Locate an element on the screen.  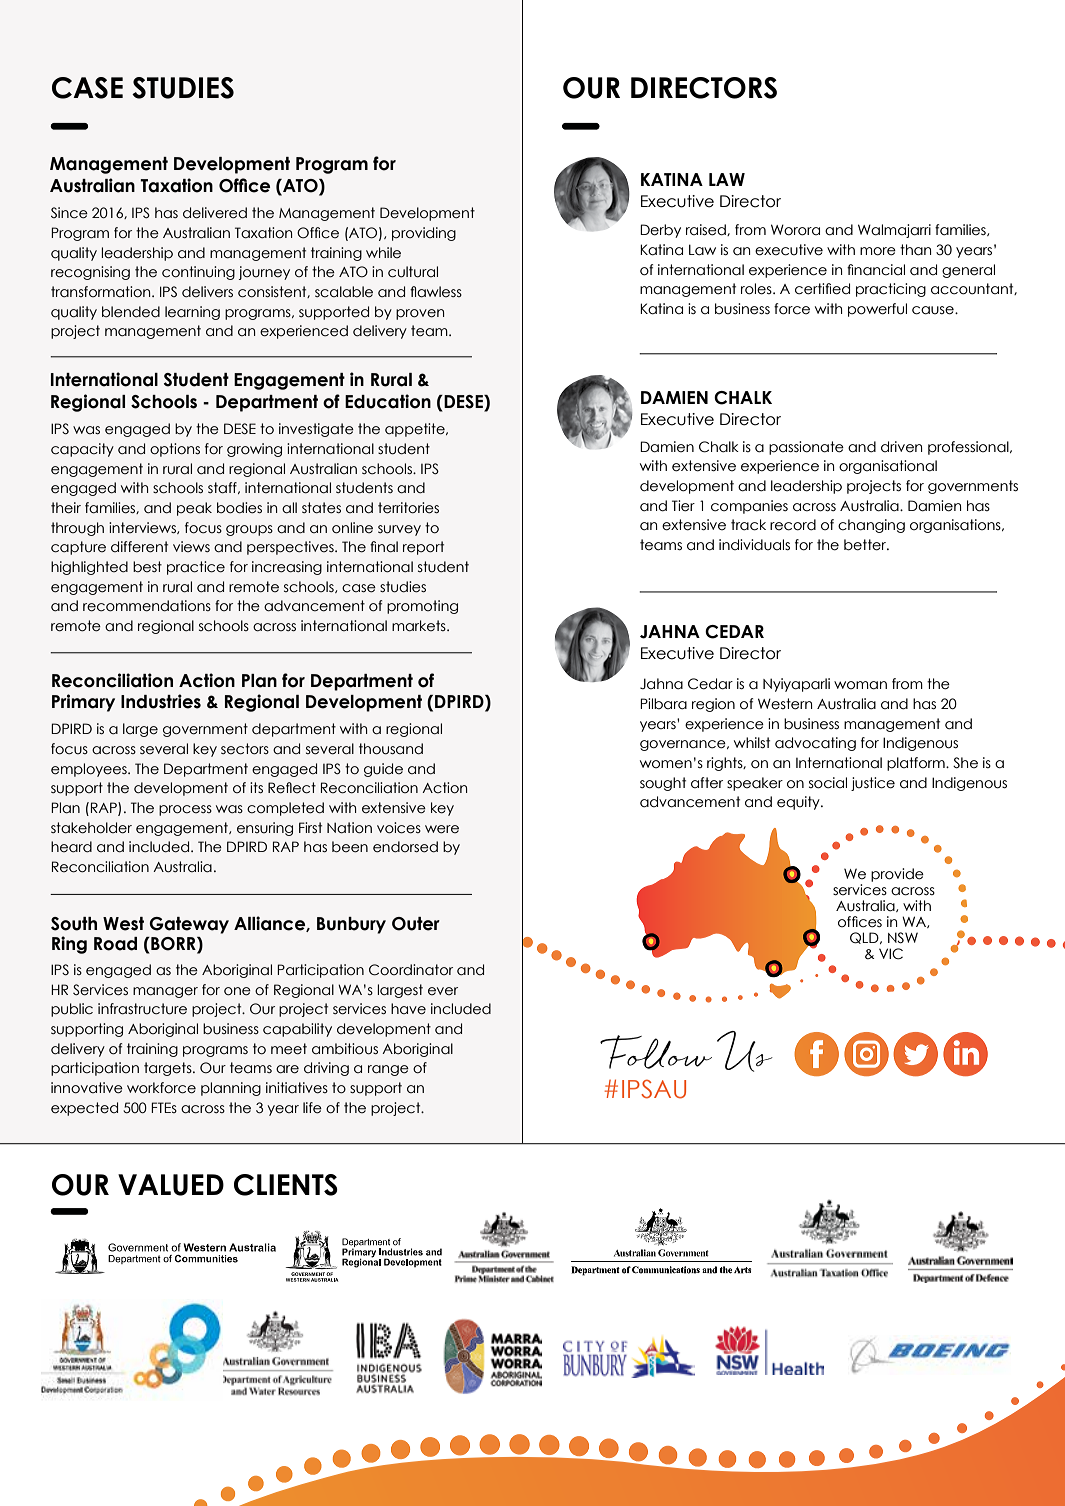
process is located at coordinates (185, 810).
